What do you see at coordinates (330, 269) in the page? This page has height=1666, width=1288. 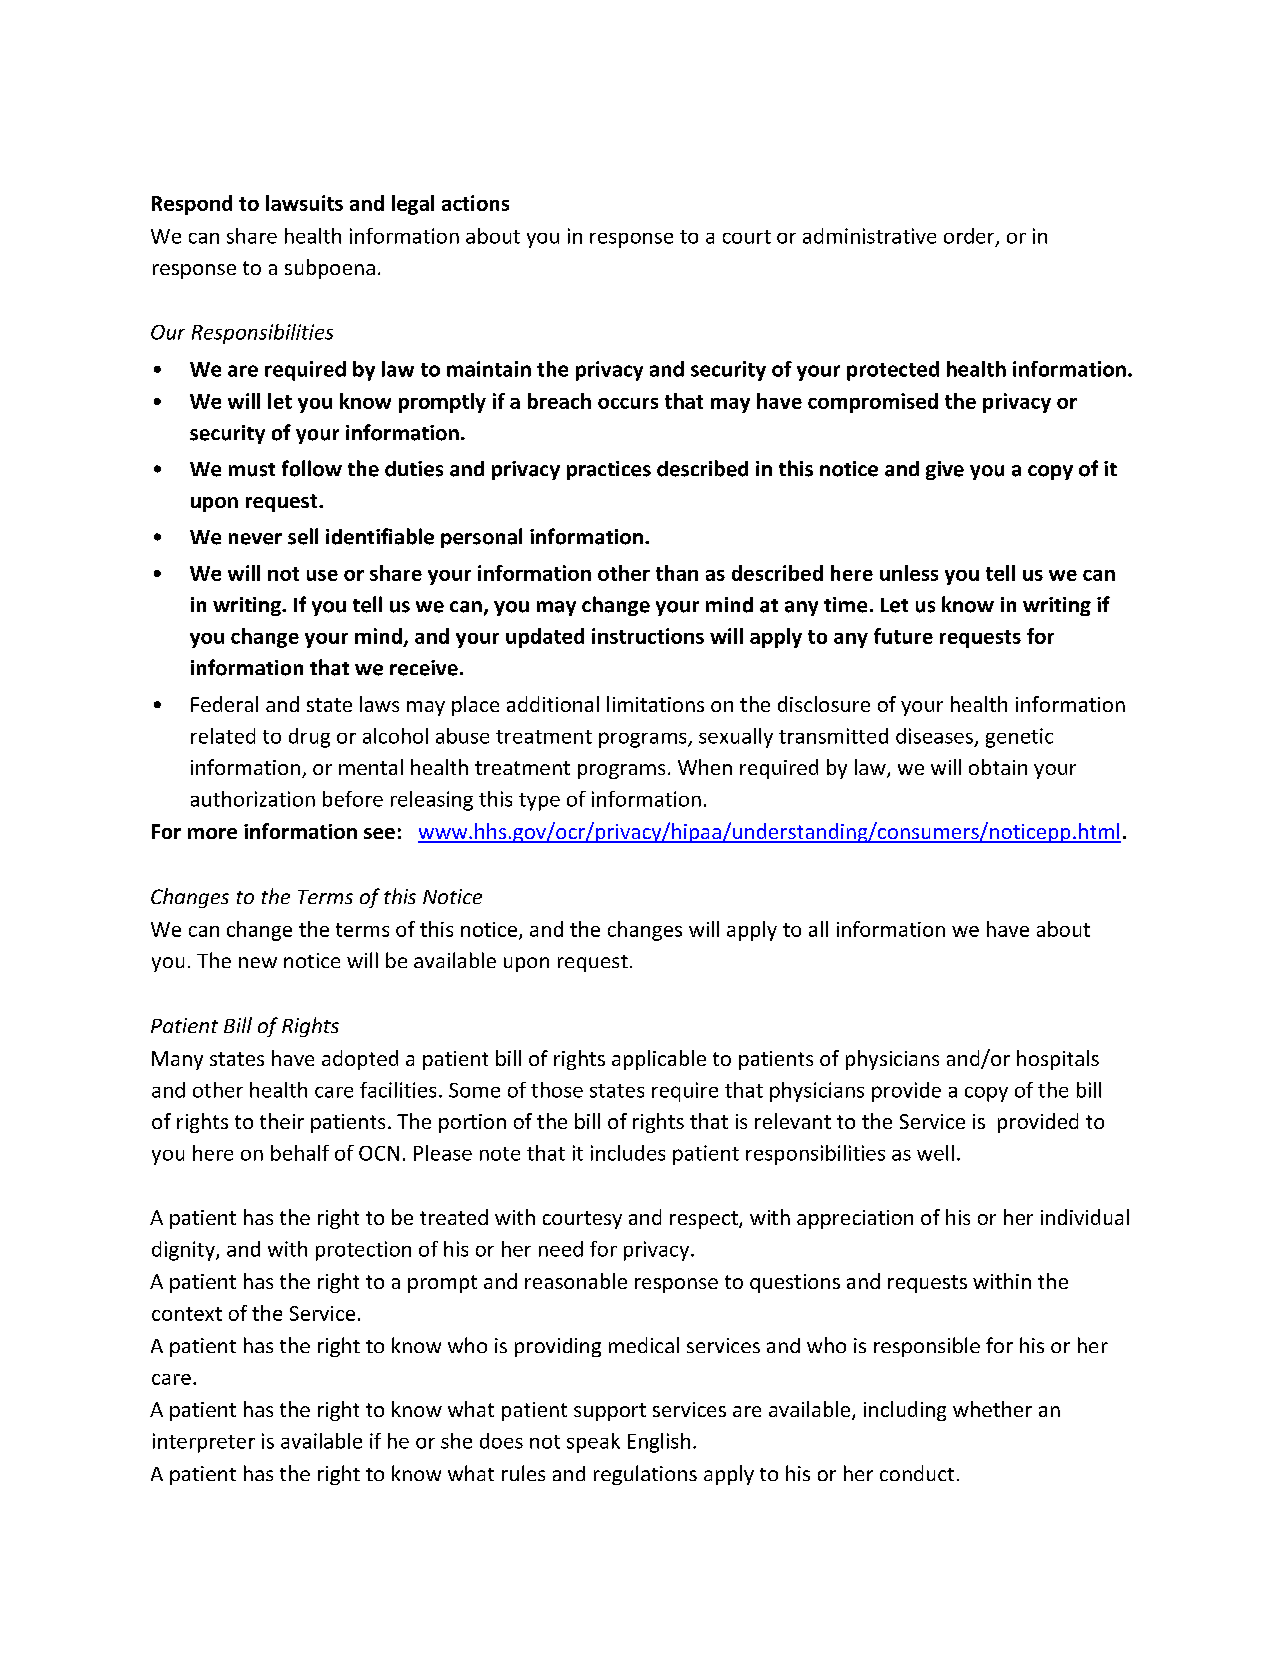 I see `subpoena` at bounding box center [330, 269].
